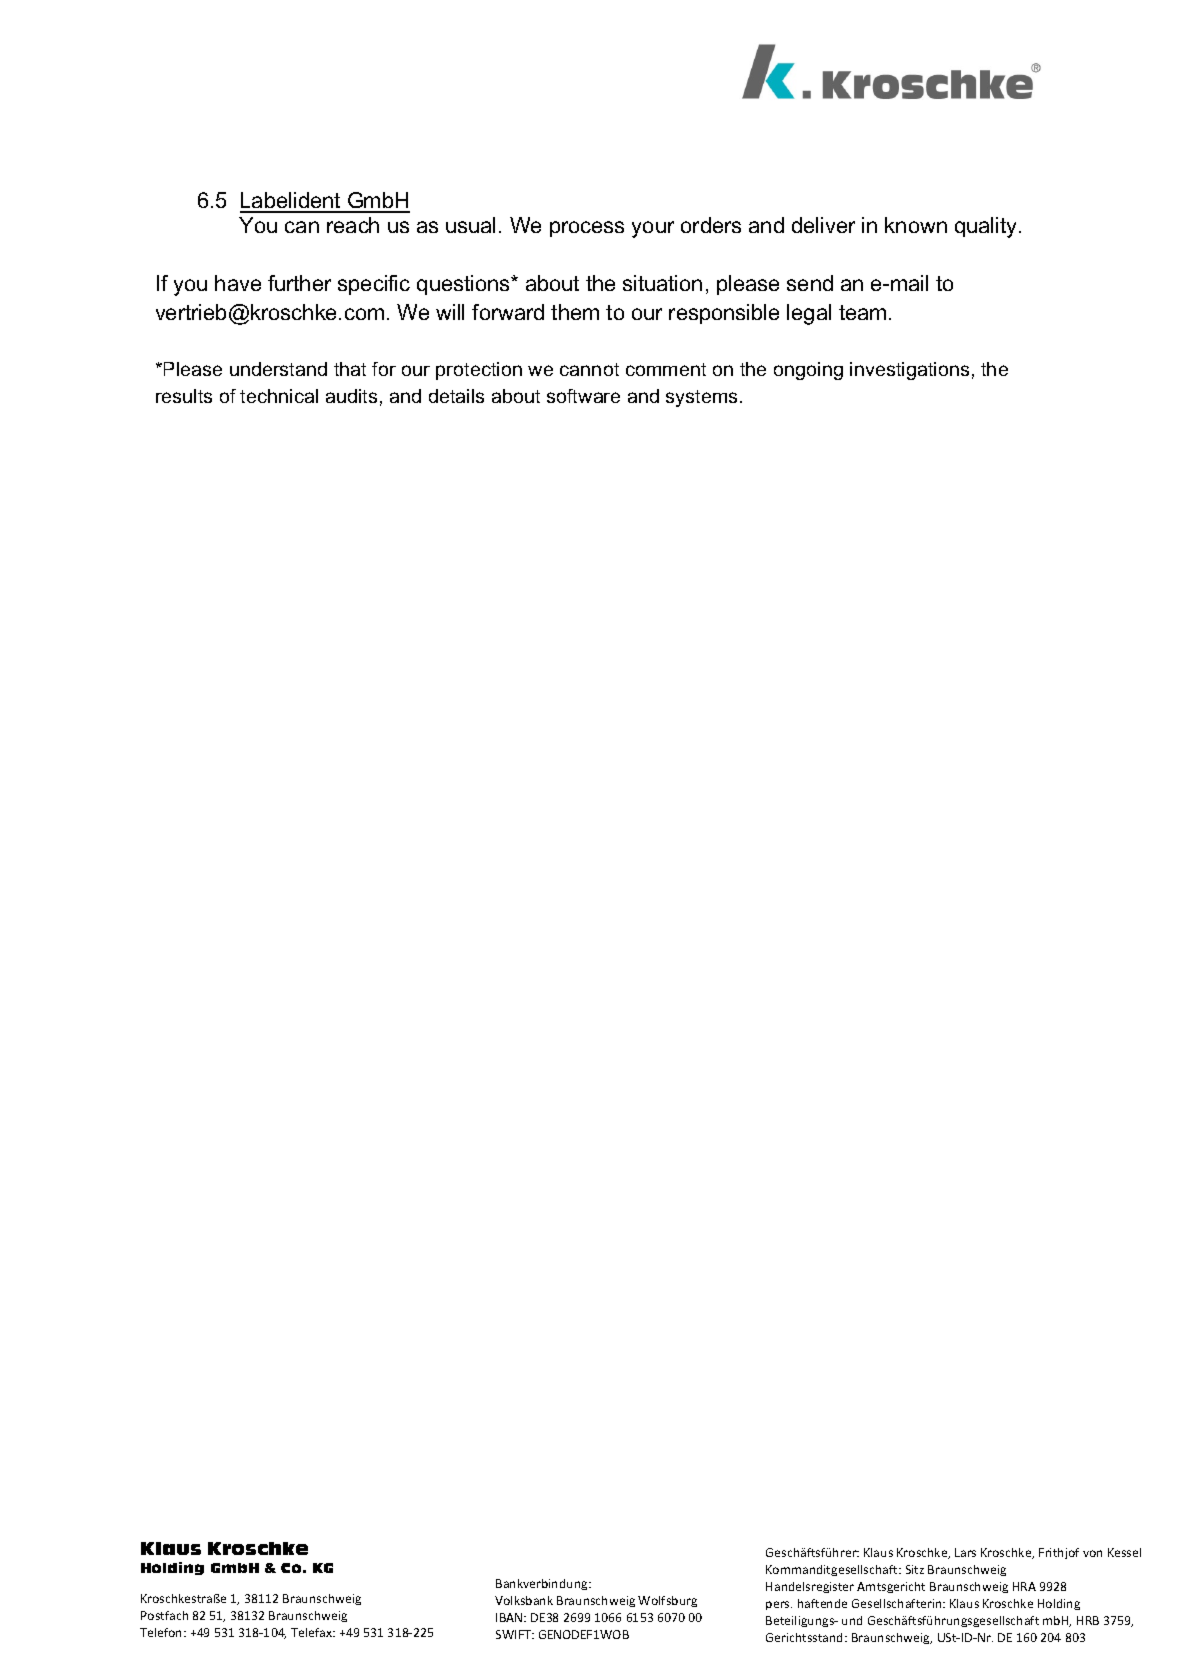  Describe the element at coordinates (915, 1569) in the screenshot. I see `Sitz` at that location.
